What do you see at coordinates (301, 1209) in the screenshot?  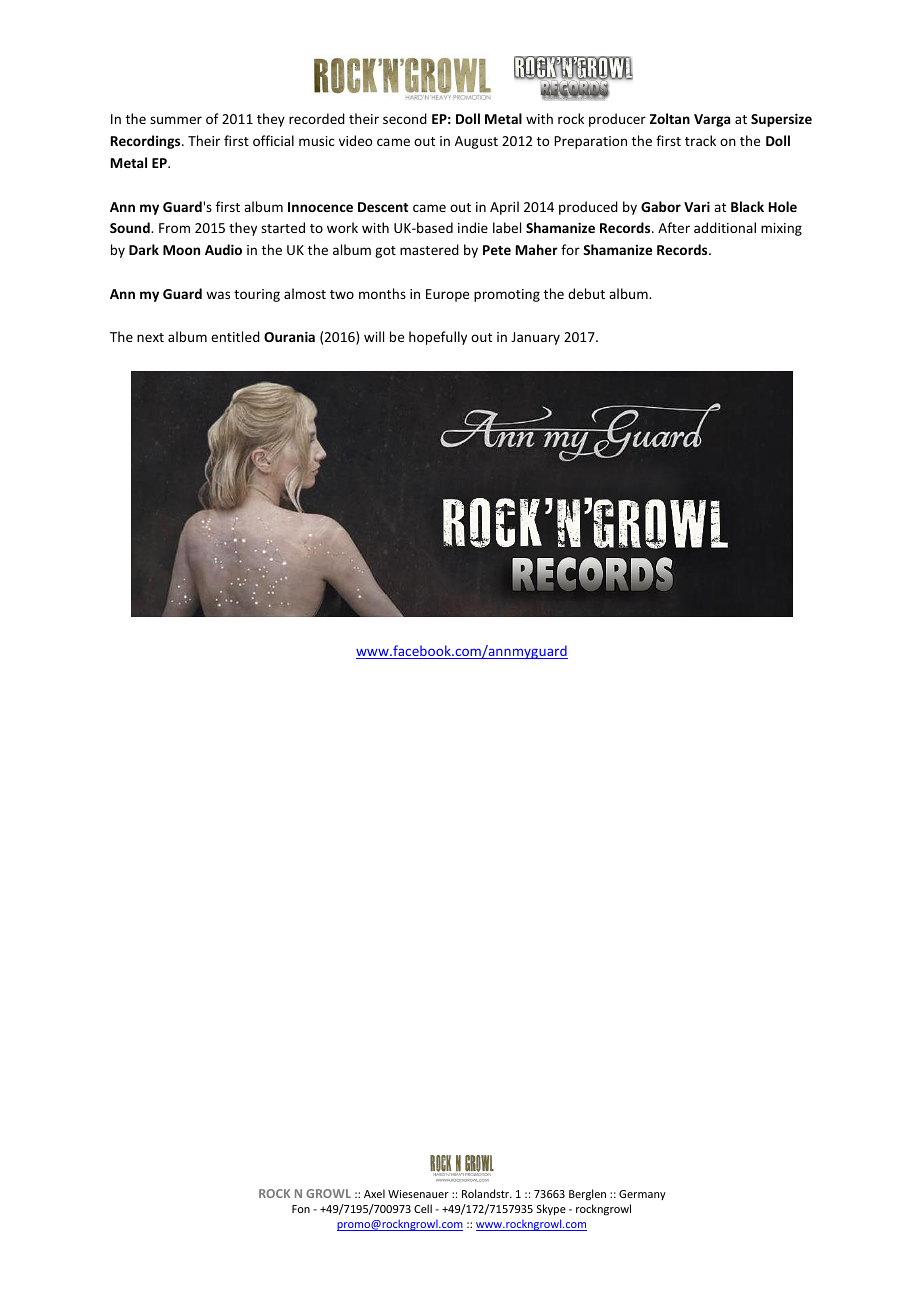 I see `Fon` at bounding box center [301, 1209].
